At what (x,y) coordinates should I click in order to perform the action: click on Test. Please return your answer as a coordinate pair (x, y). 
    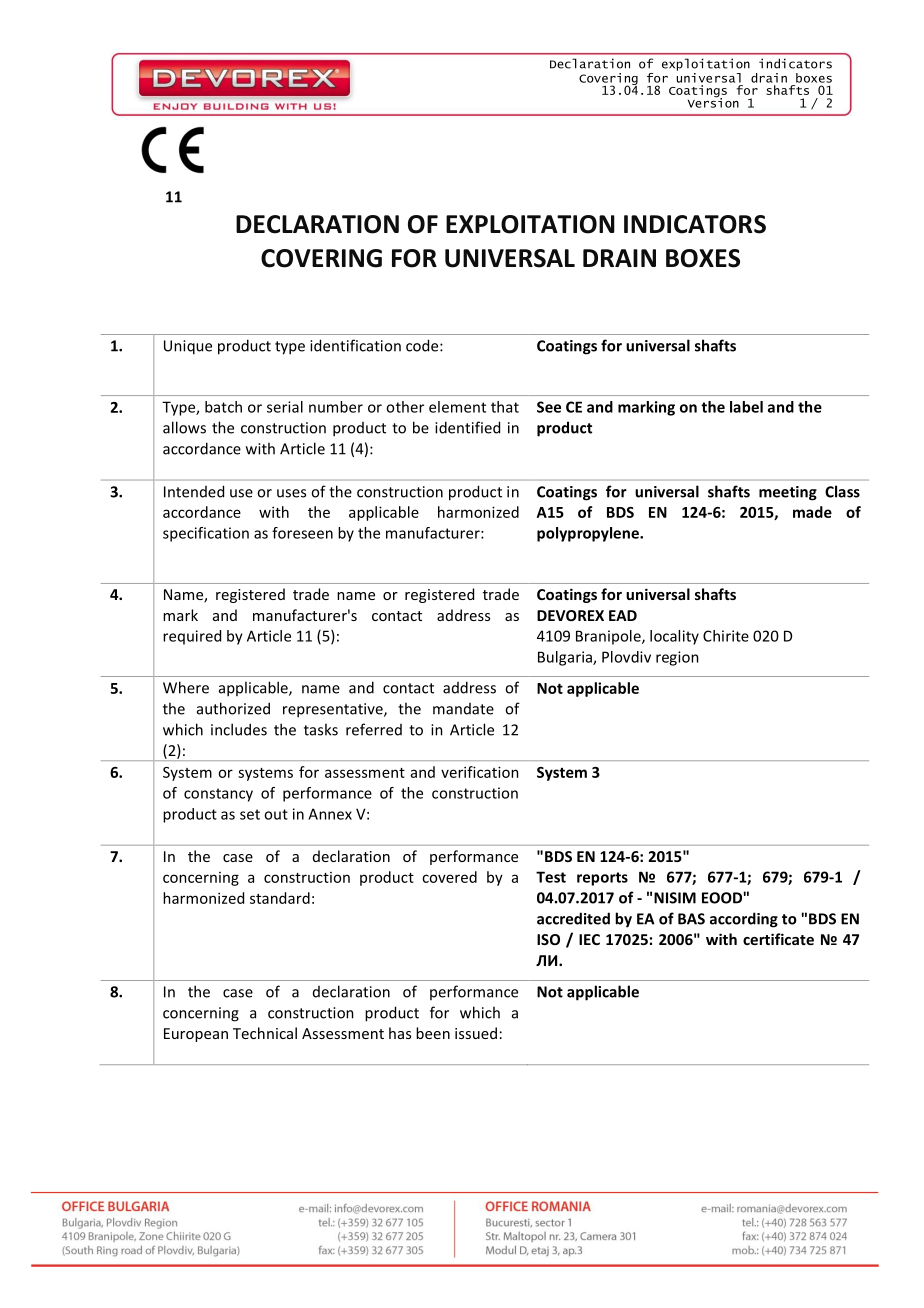
    Looking at the image, I should click on (551, 877).
